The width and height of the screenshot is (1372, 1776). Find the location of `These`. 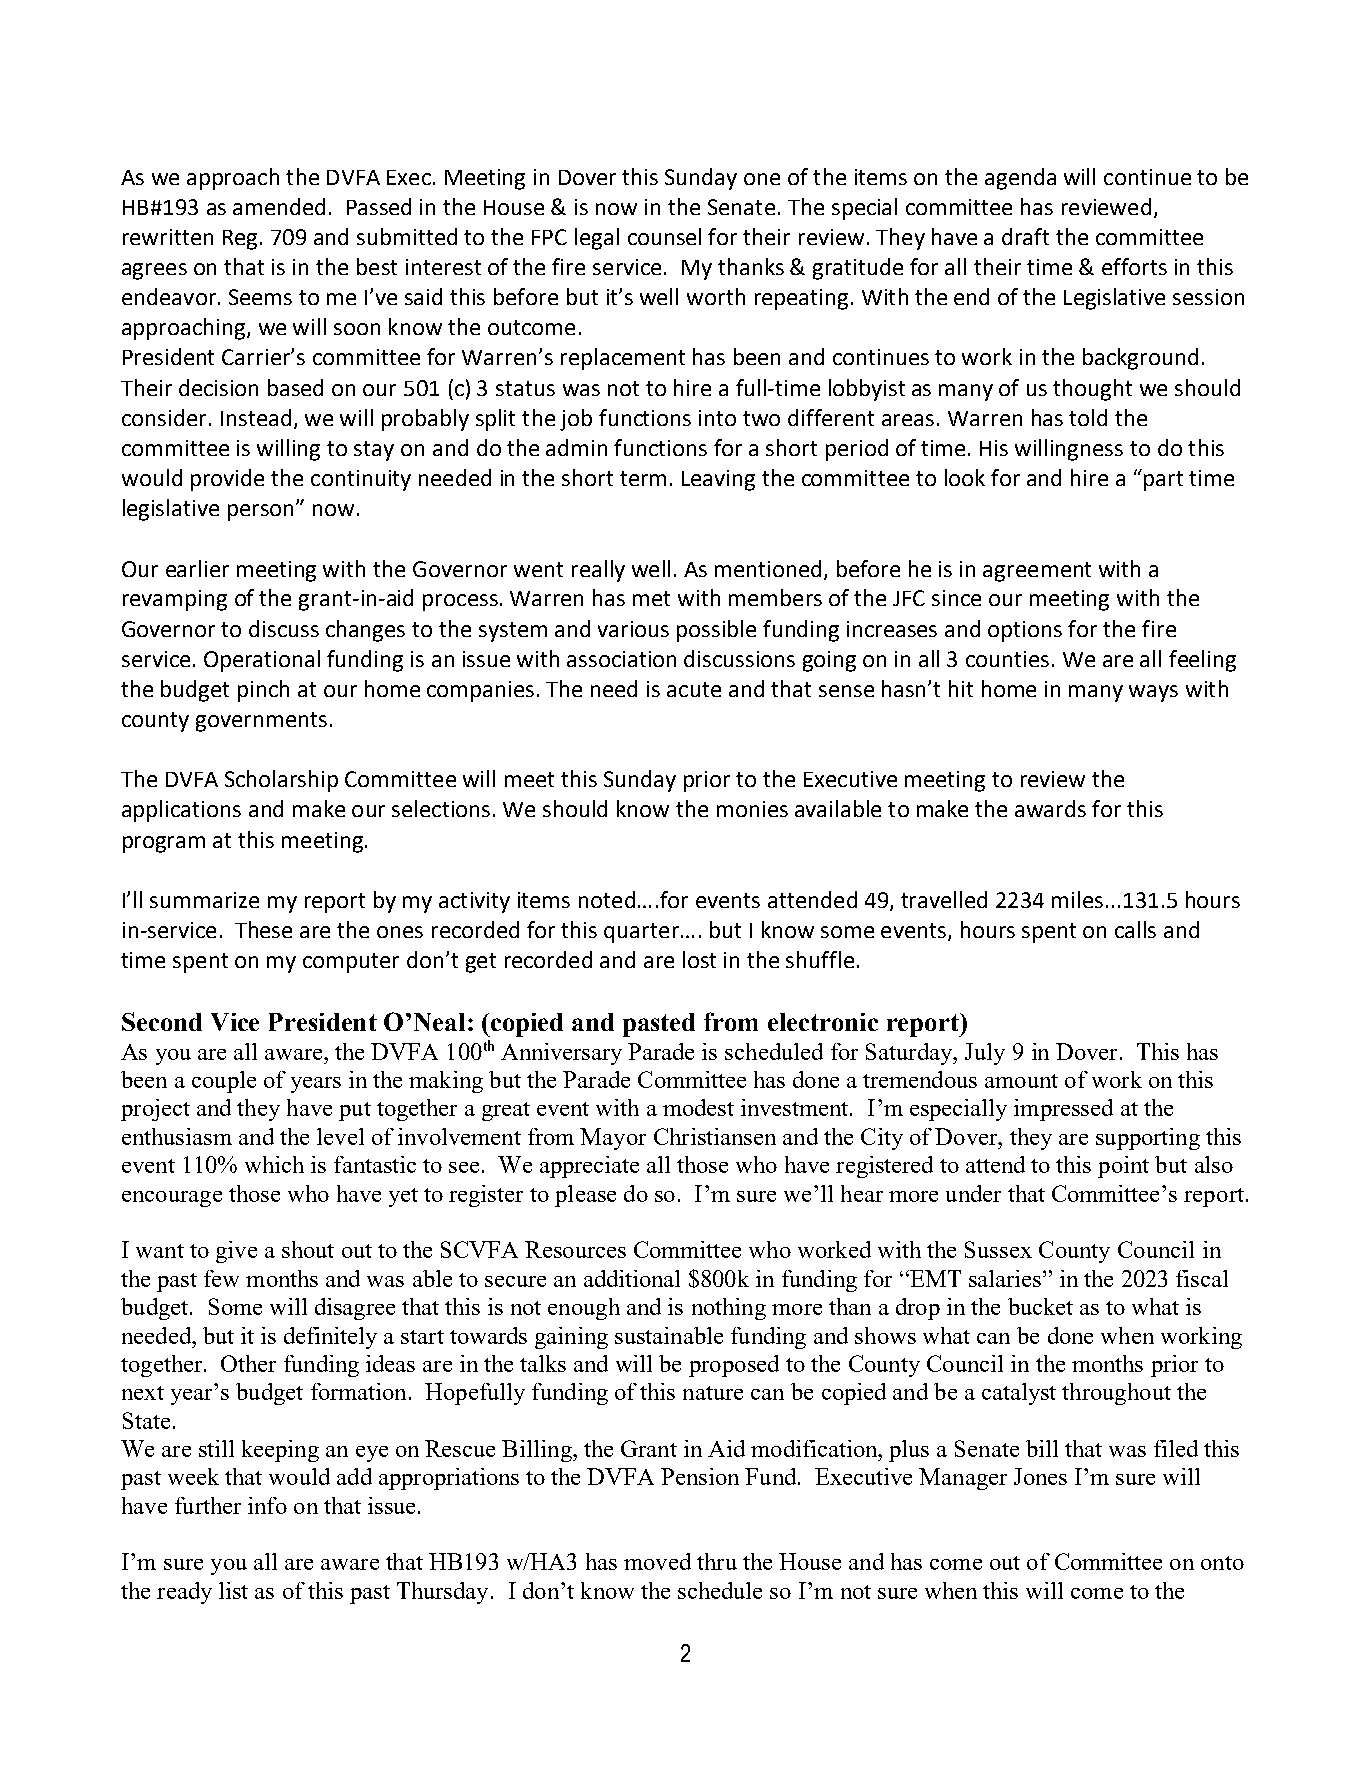

These is located at coordinates (263, 929).
